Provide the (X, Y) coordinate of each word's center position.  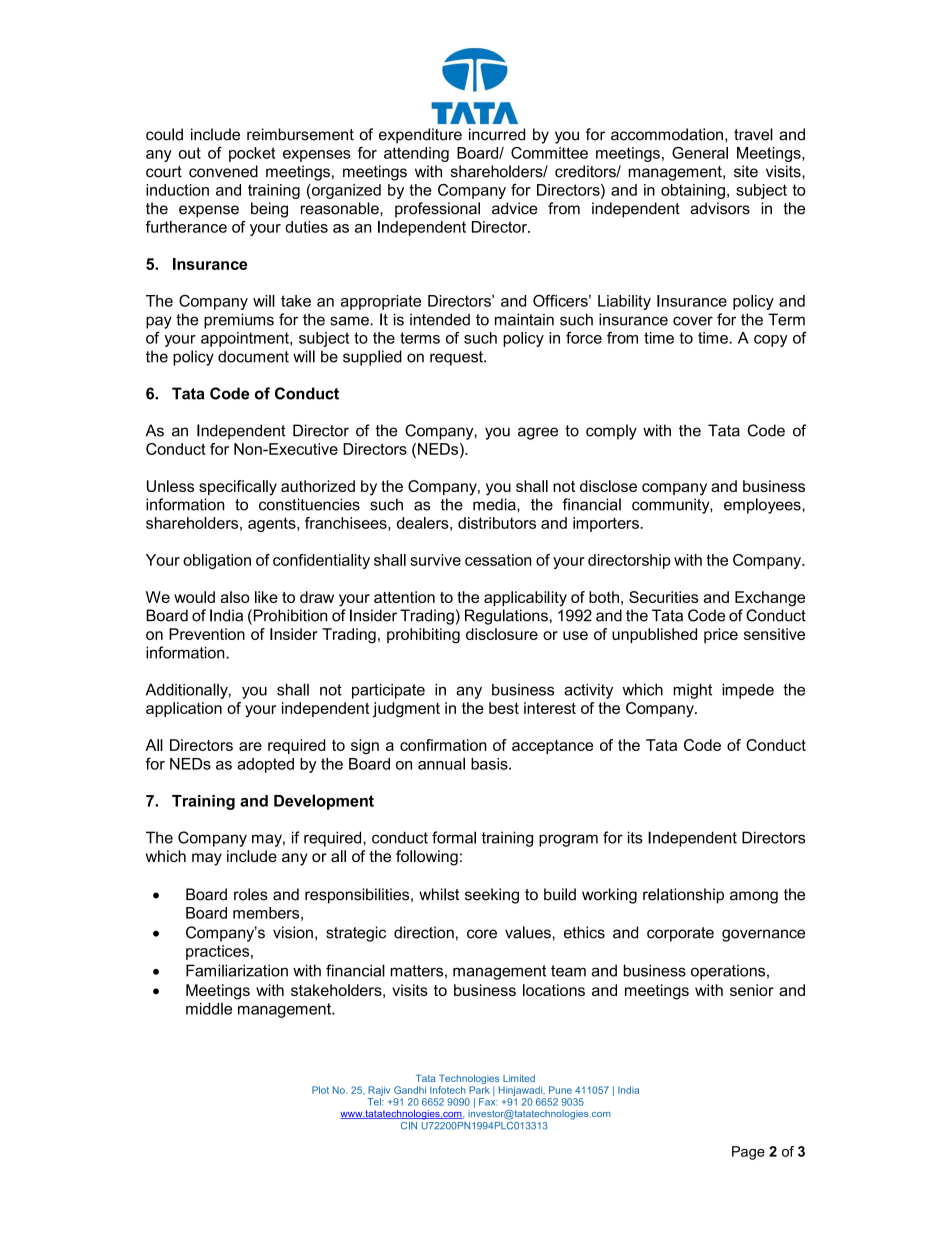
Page (748, 1153)
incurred (497, 134)
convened (223, 171)
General (700, 153)
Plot (320, 1090)
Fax (488, 1102)
